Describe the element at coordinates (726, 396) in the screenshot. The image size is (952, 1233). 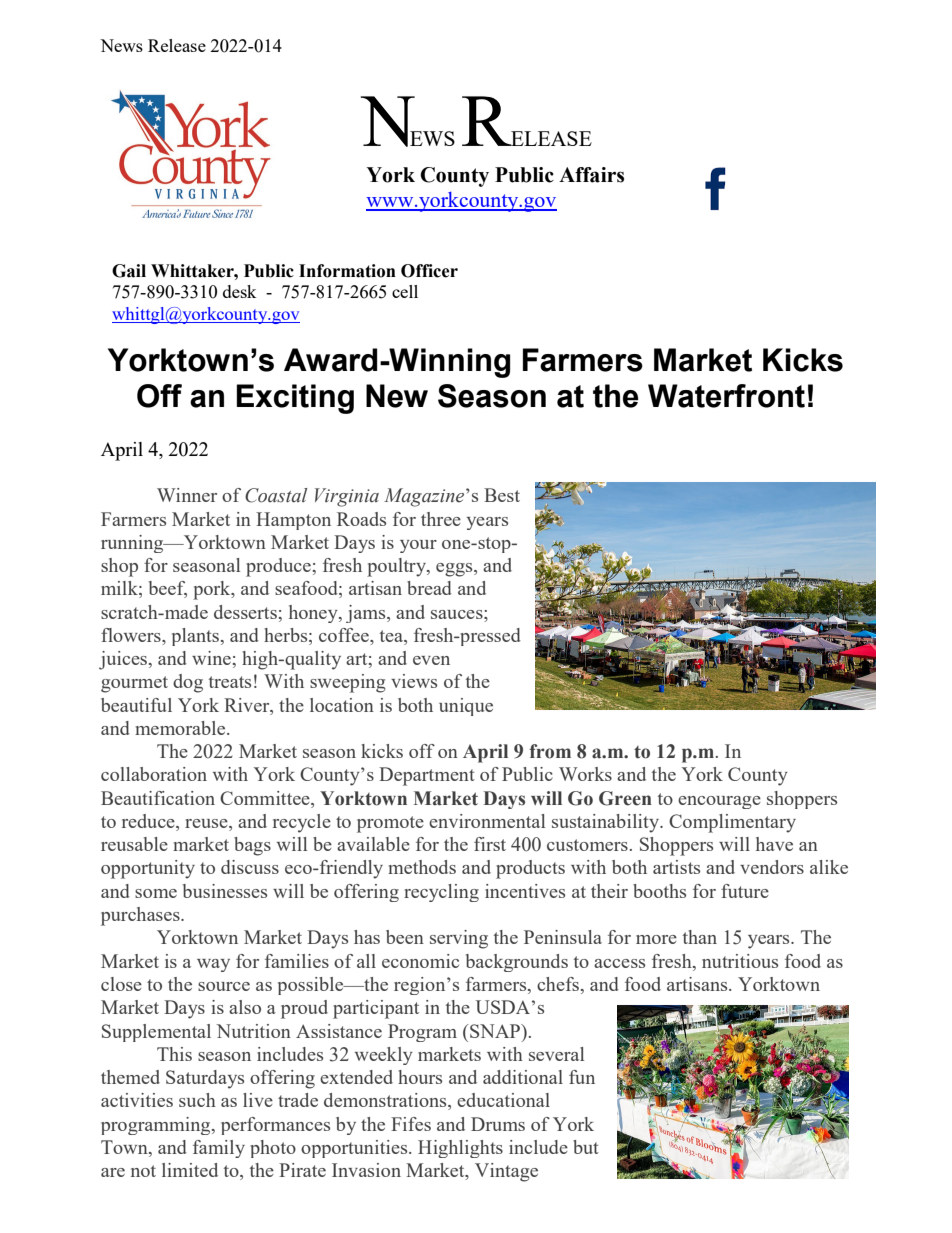
I see `Waterfront` at that location.
